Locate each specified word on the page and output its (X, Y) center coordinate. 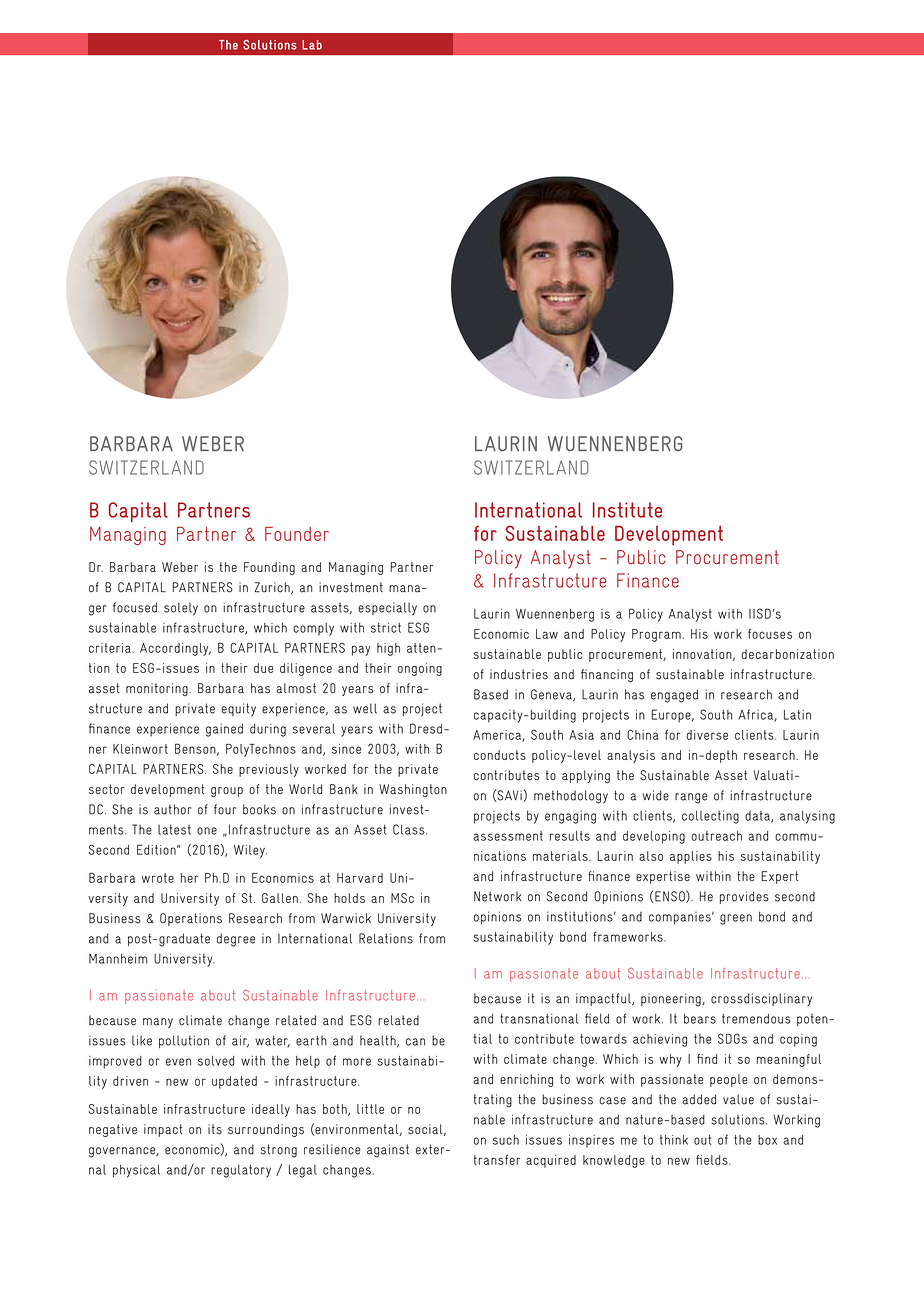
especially (387, 609)
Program (656, 635)
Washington (413, 790)
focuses (770, 634)
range (691, 798)
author (173, 809)
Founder (297, 534)
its (215, 1129)
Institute (627, 510)
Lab (312, 45)
